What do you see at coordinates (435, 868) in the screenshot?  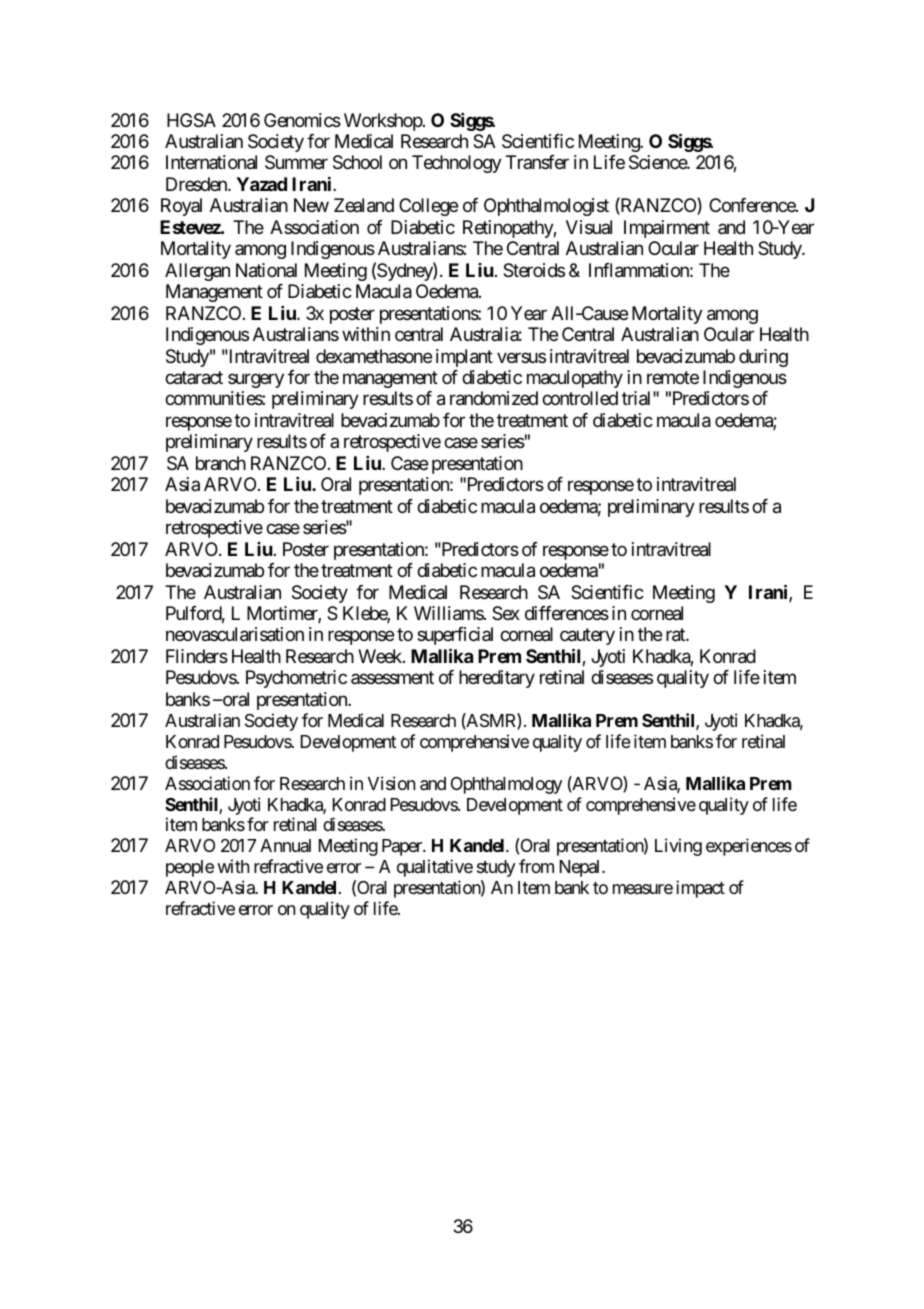 I see `qualitative` at bounding box center [435, 868].
